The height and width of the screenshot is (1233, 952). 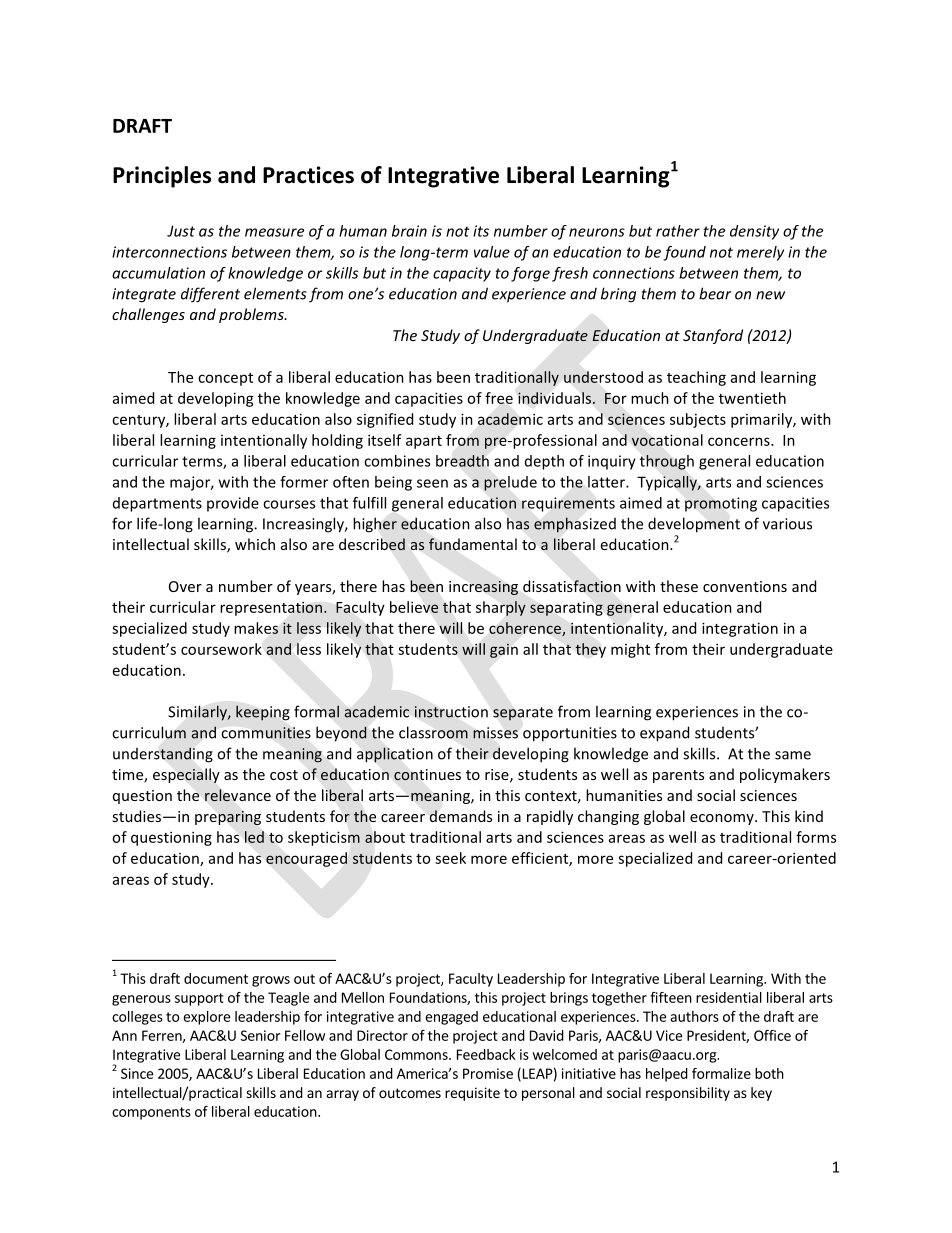 I want to click on free, so click(x=499, y=398).
